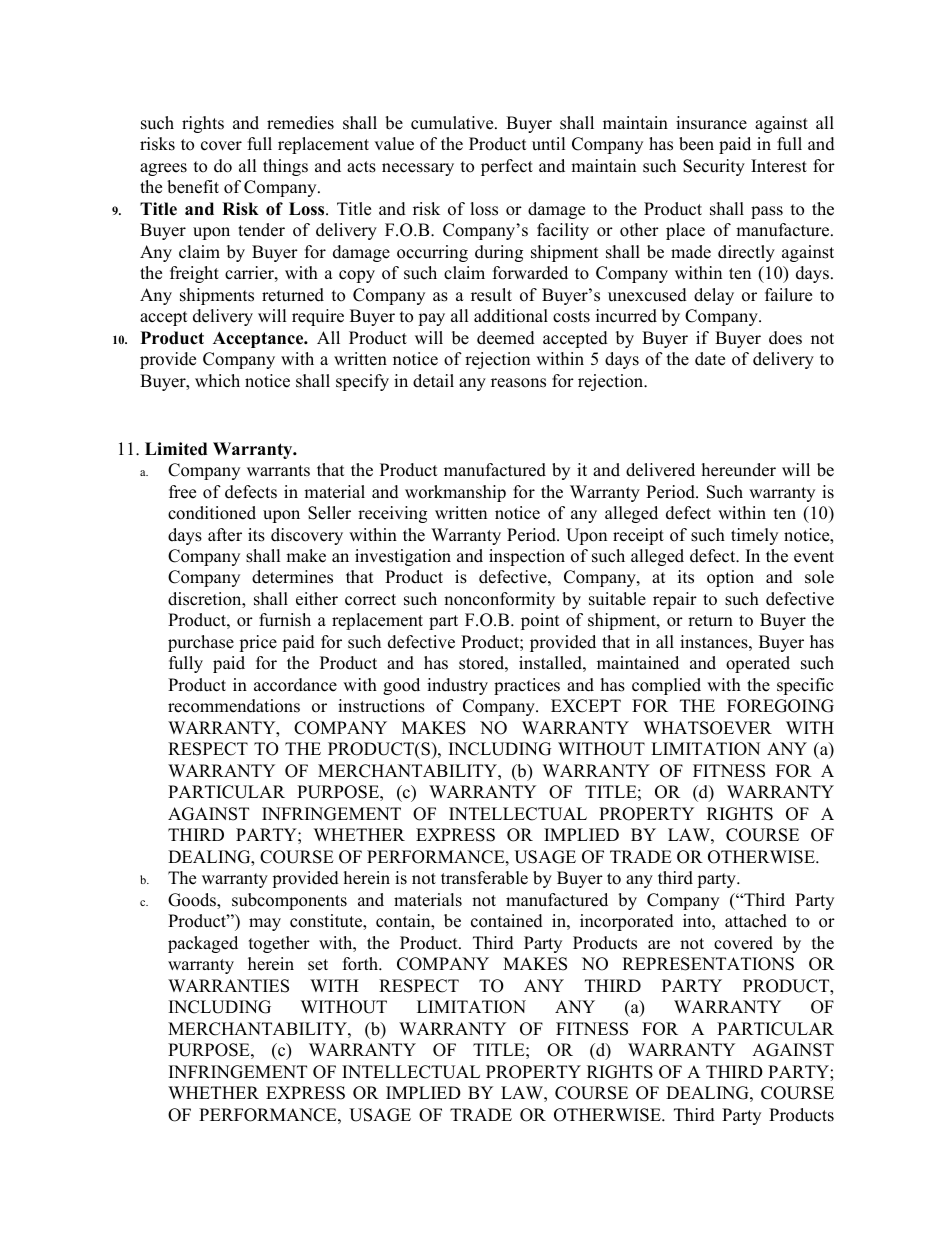  What do you see at coordinates (225, 535) in the screenshot?
I see `after` at bounding box center [225, 535].
